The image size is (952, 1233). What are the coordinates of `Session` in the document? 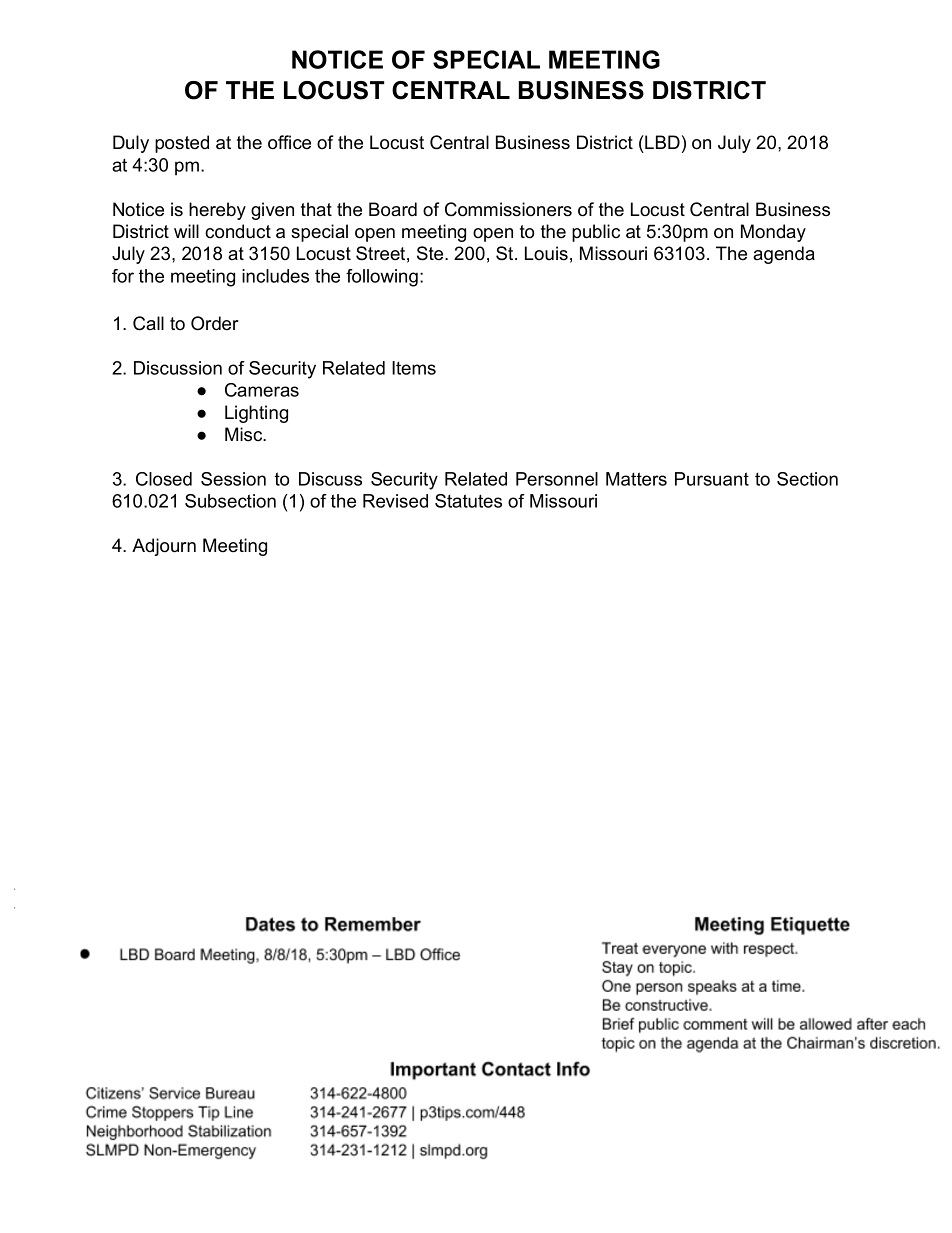 It's located at (233, 479).
